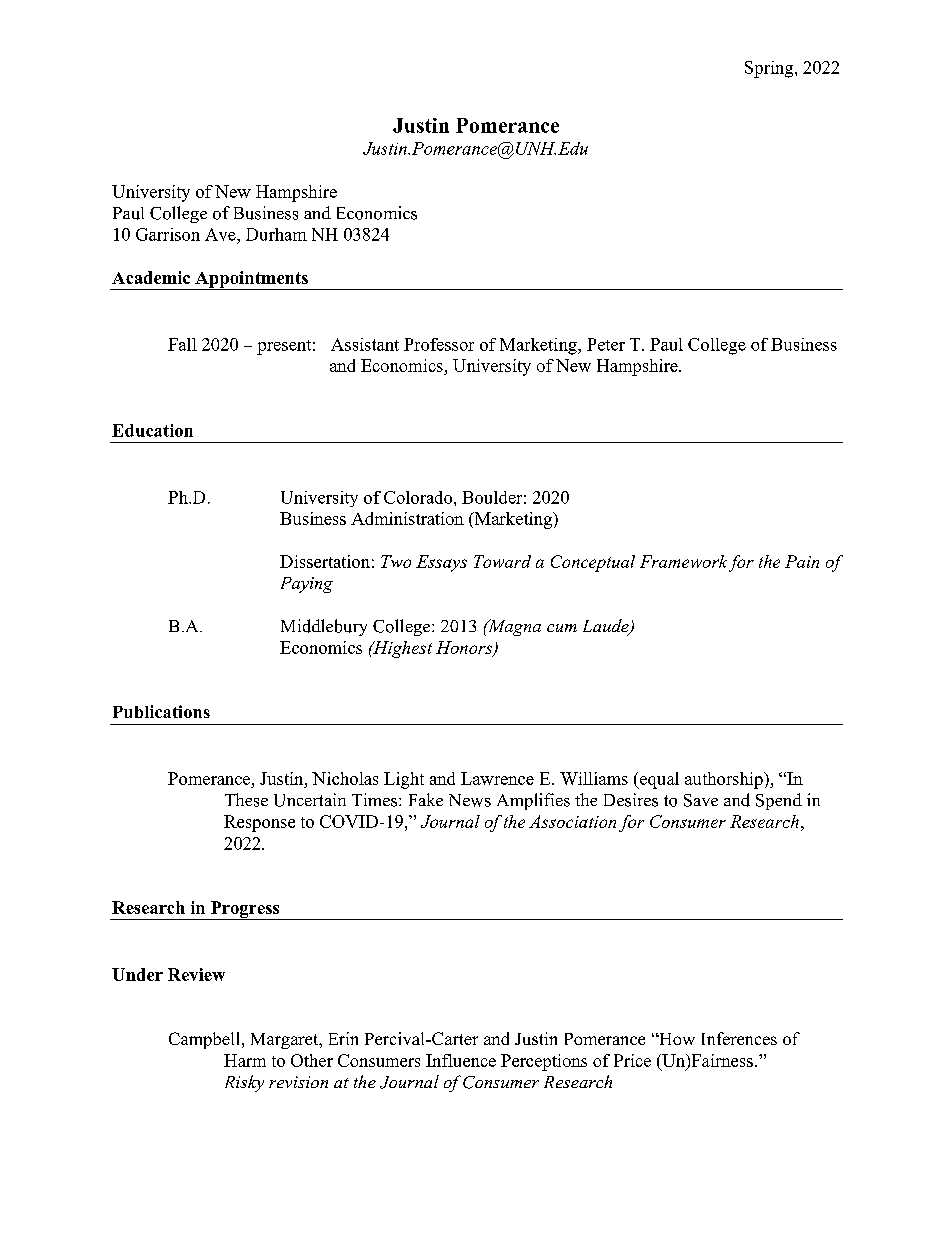  What do you see at coordinates (441, 563) in the screenshot?
I see `Essays` at bounding box center [441, 563].
